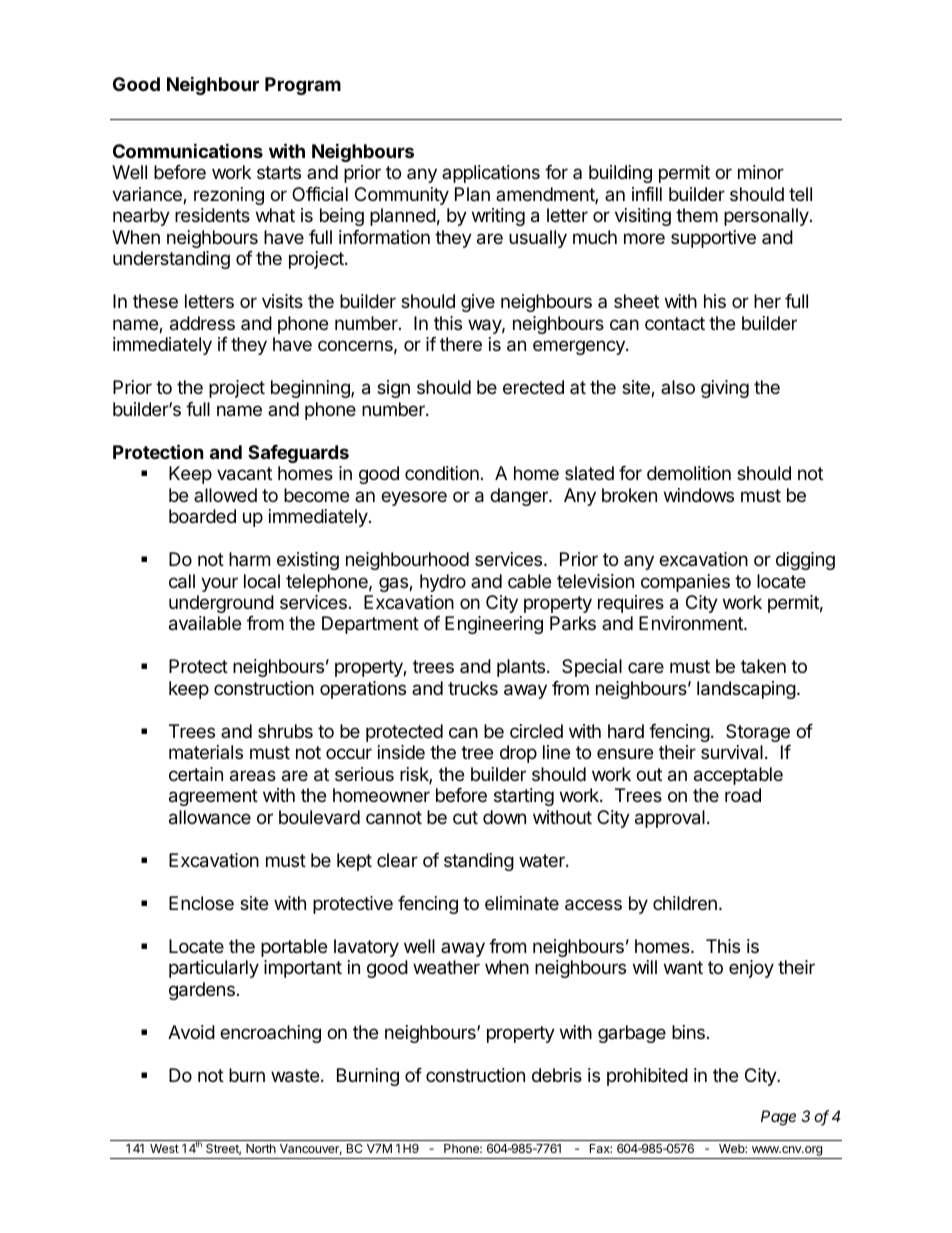 This screenshot has width=952, height=1233. What do you see at coordinates (675, 323) in the screenshot?
I see `contact` at bounding box center [675, 323].
